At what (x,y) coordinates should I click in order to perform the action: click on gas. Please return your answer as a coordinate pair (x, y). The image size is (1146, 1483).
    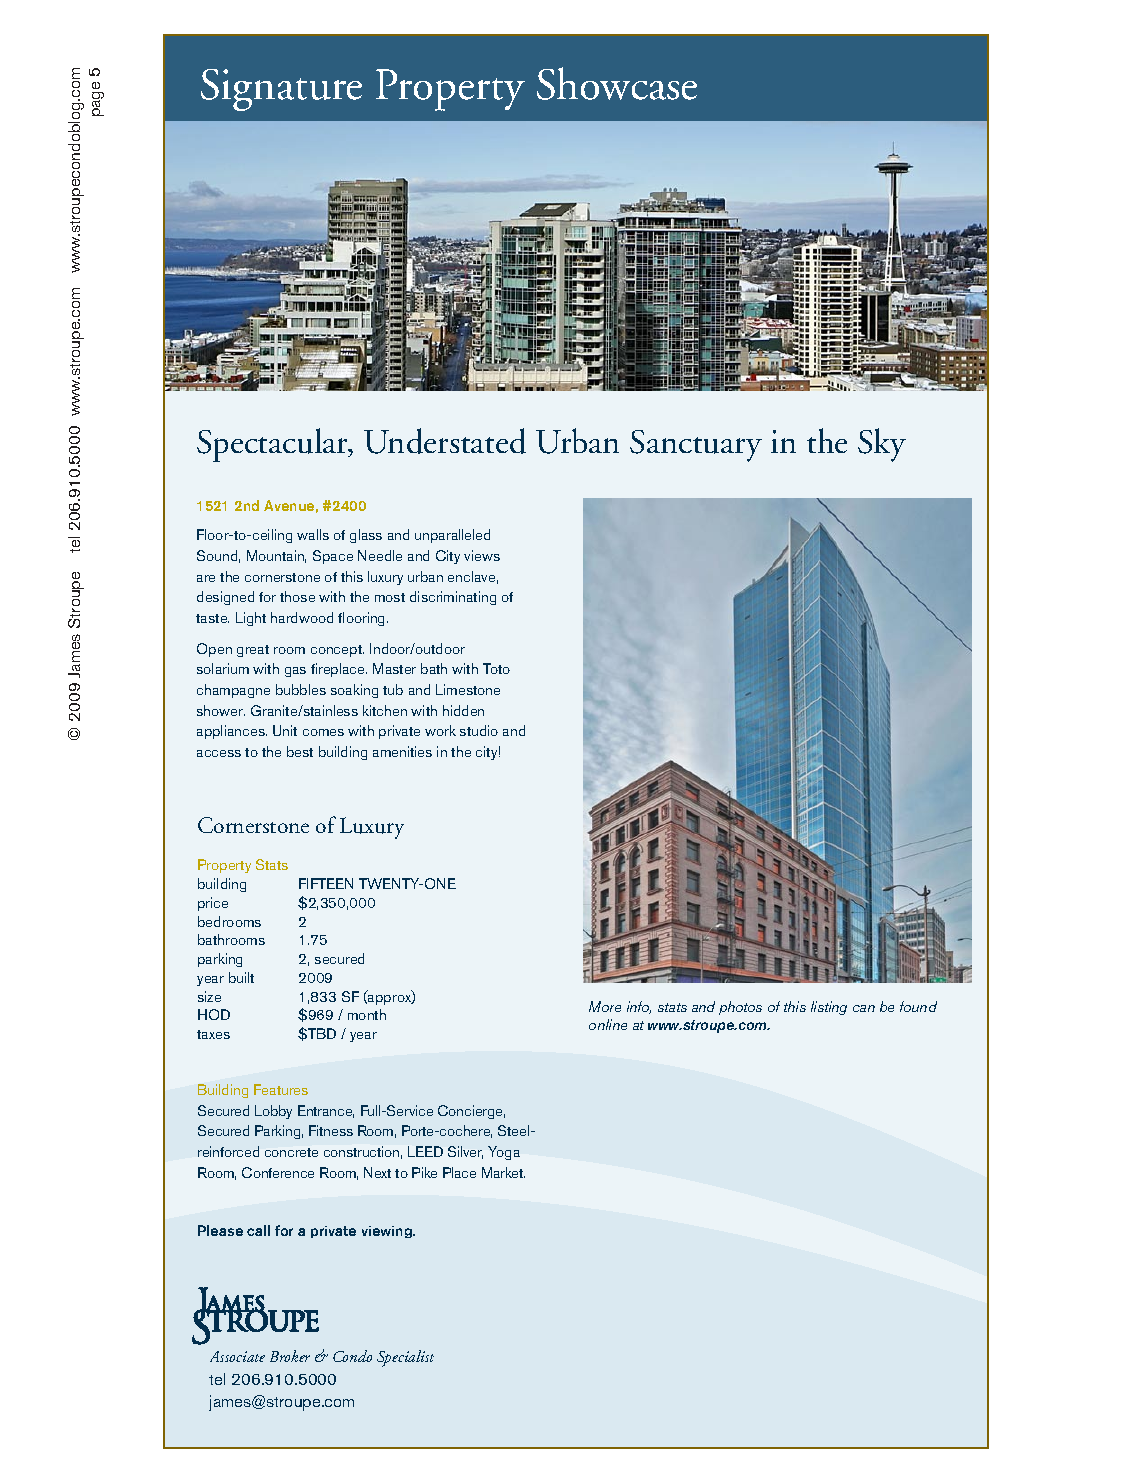
    Looking at the image, I should click on (295, 672).
